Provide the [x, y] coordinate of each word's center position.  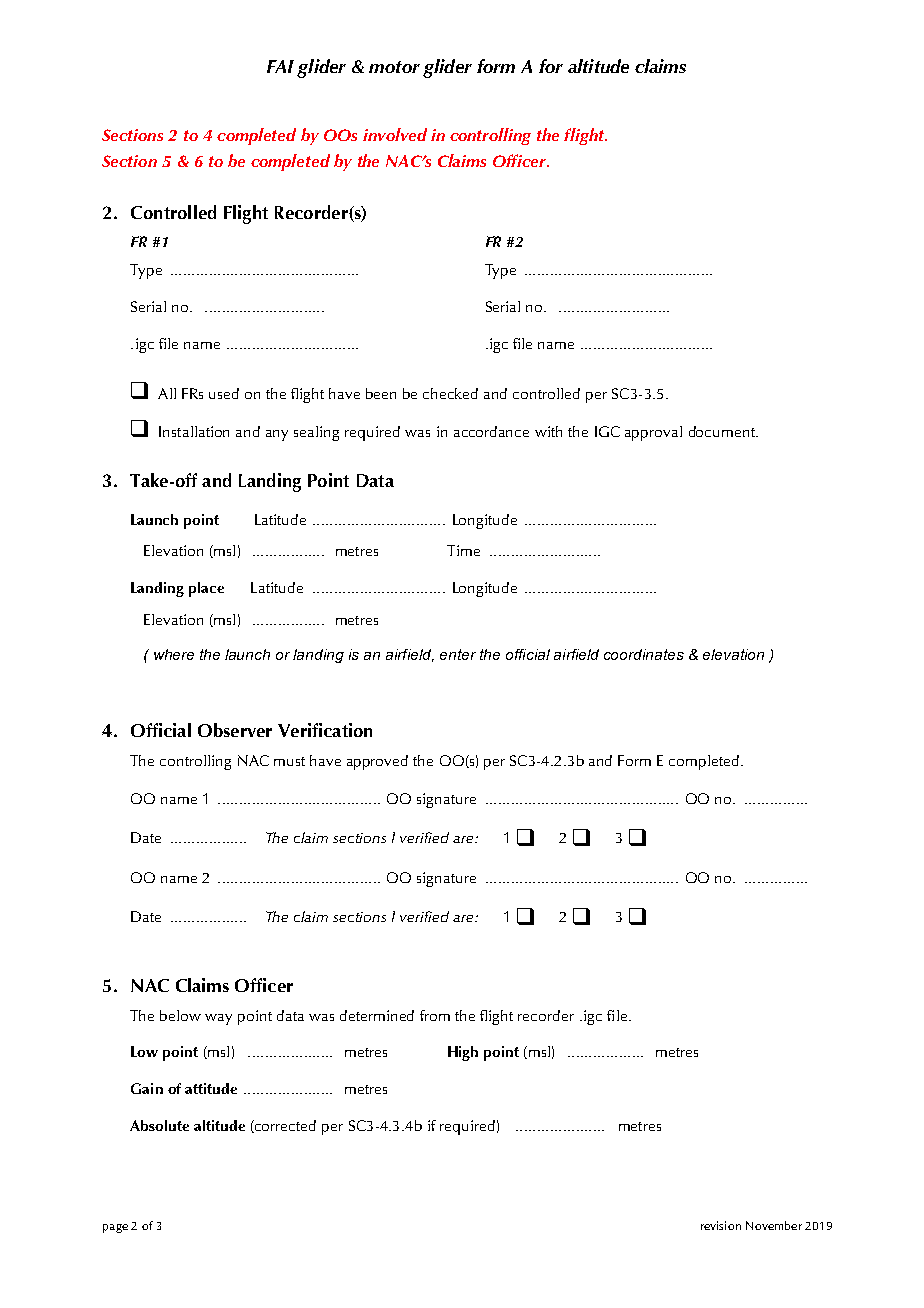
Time [463, 550]
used [224, 393]
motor [394, 67]
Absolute [159, 1125]
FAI [280, 66]
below [180, 1015]
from [435, 1015]
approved [377, 762]
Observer [235, 730]
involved [395, 134]
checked [450, 393]
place [206, 589]
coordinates [644, 654]
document [723, 431]
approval [653, 433]
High [463, 1053]
